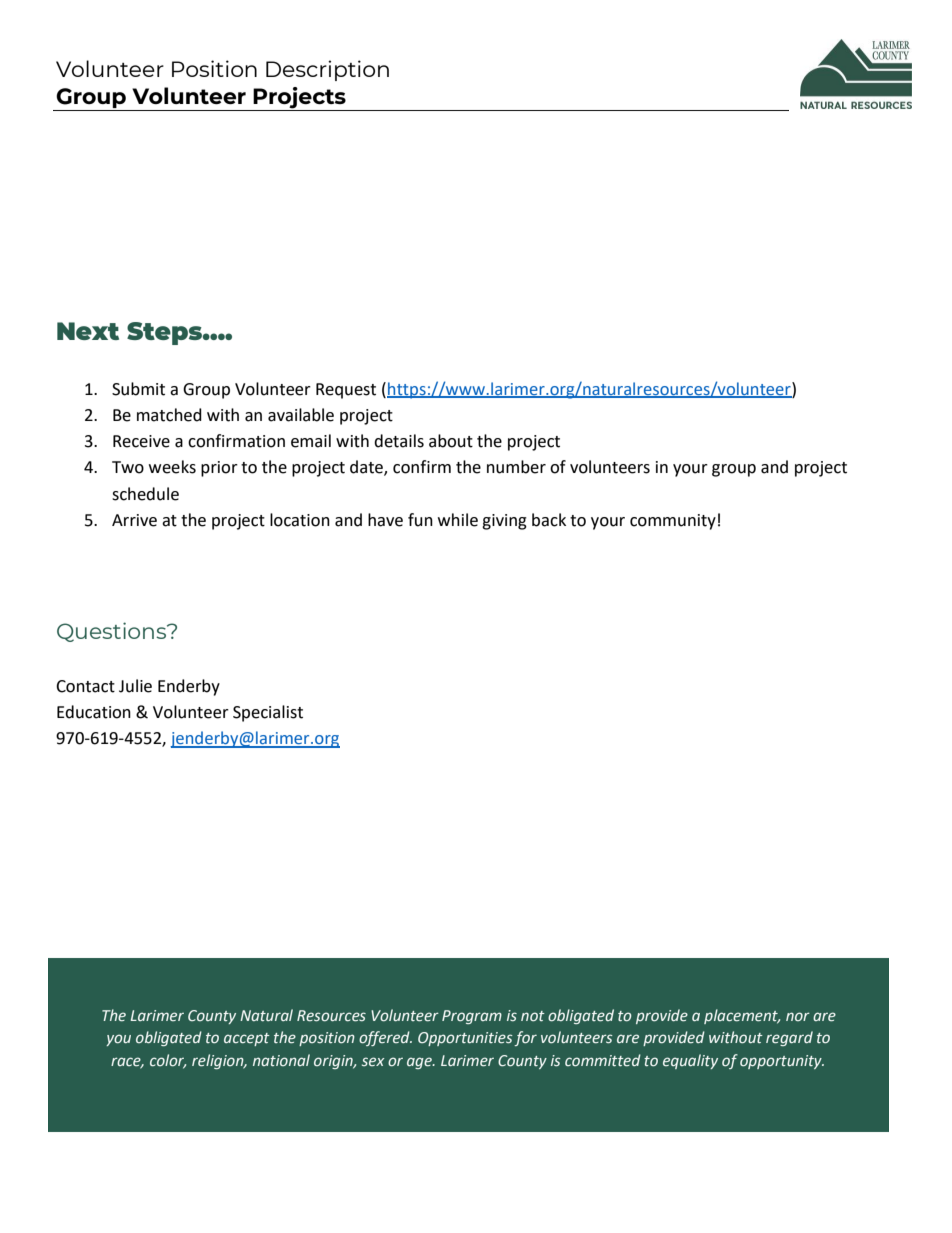 The height and width of the screenshot is (1233, 952). Describe the element at coordinates (451, 441) in the screenshot. I see `about` at that location.
